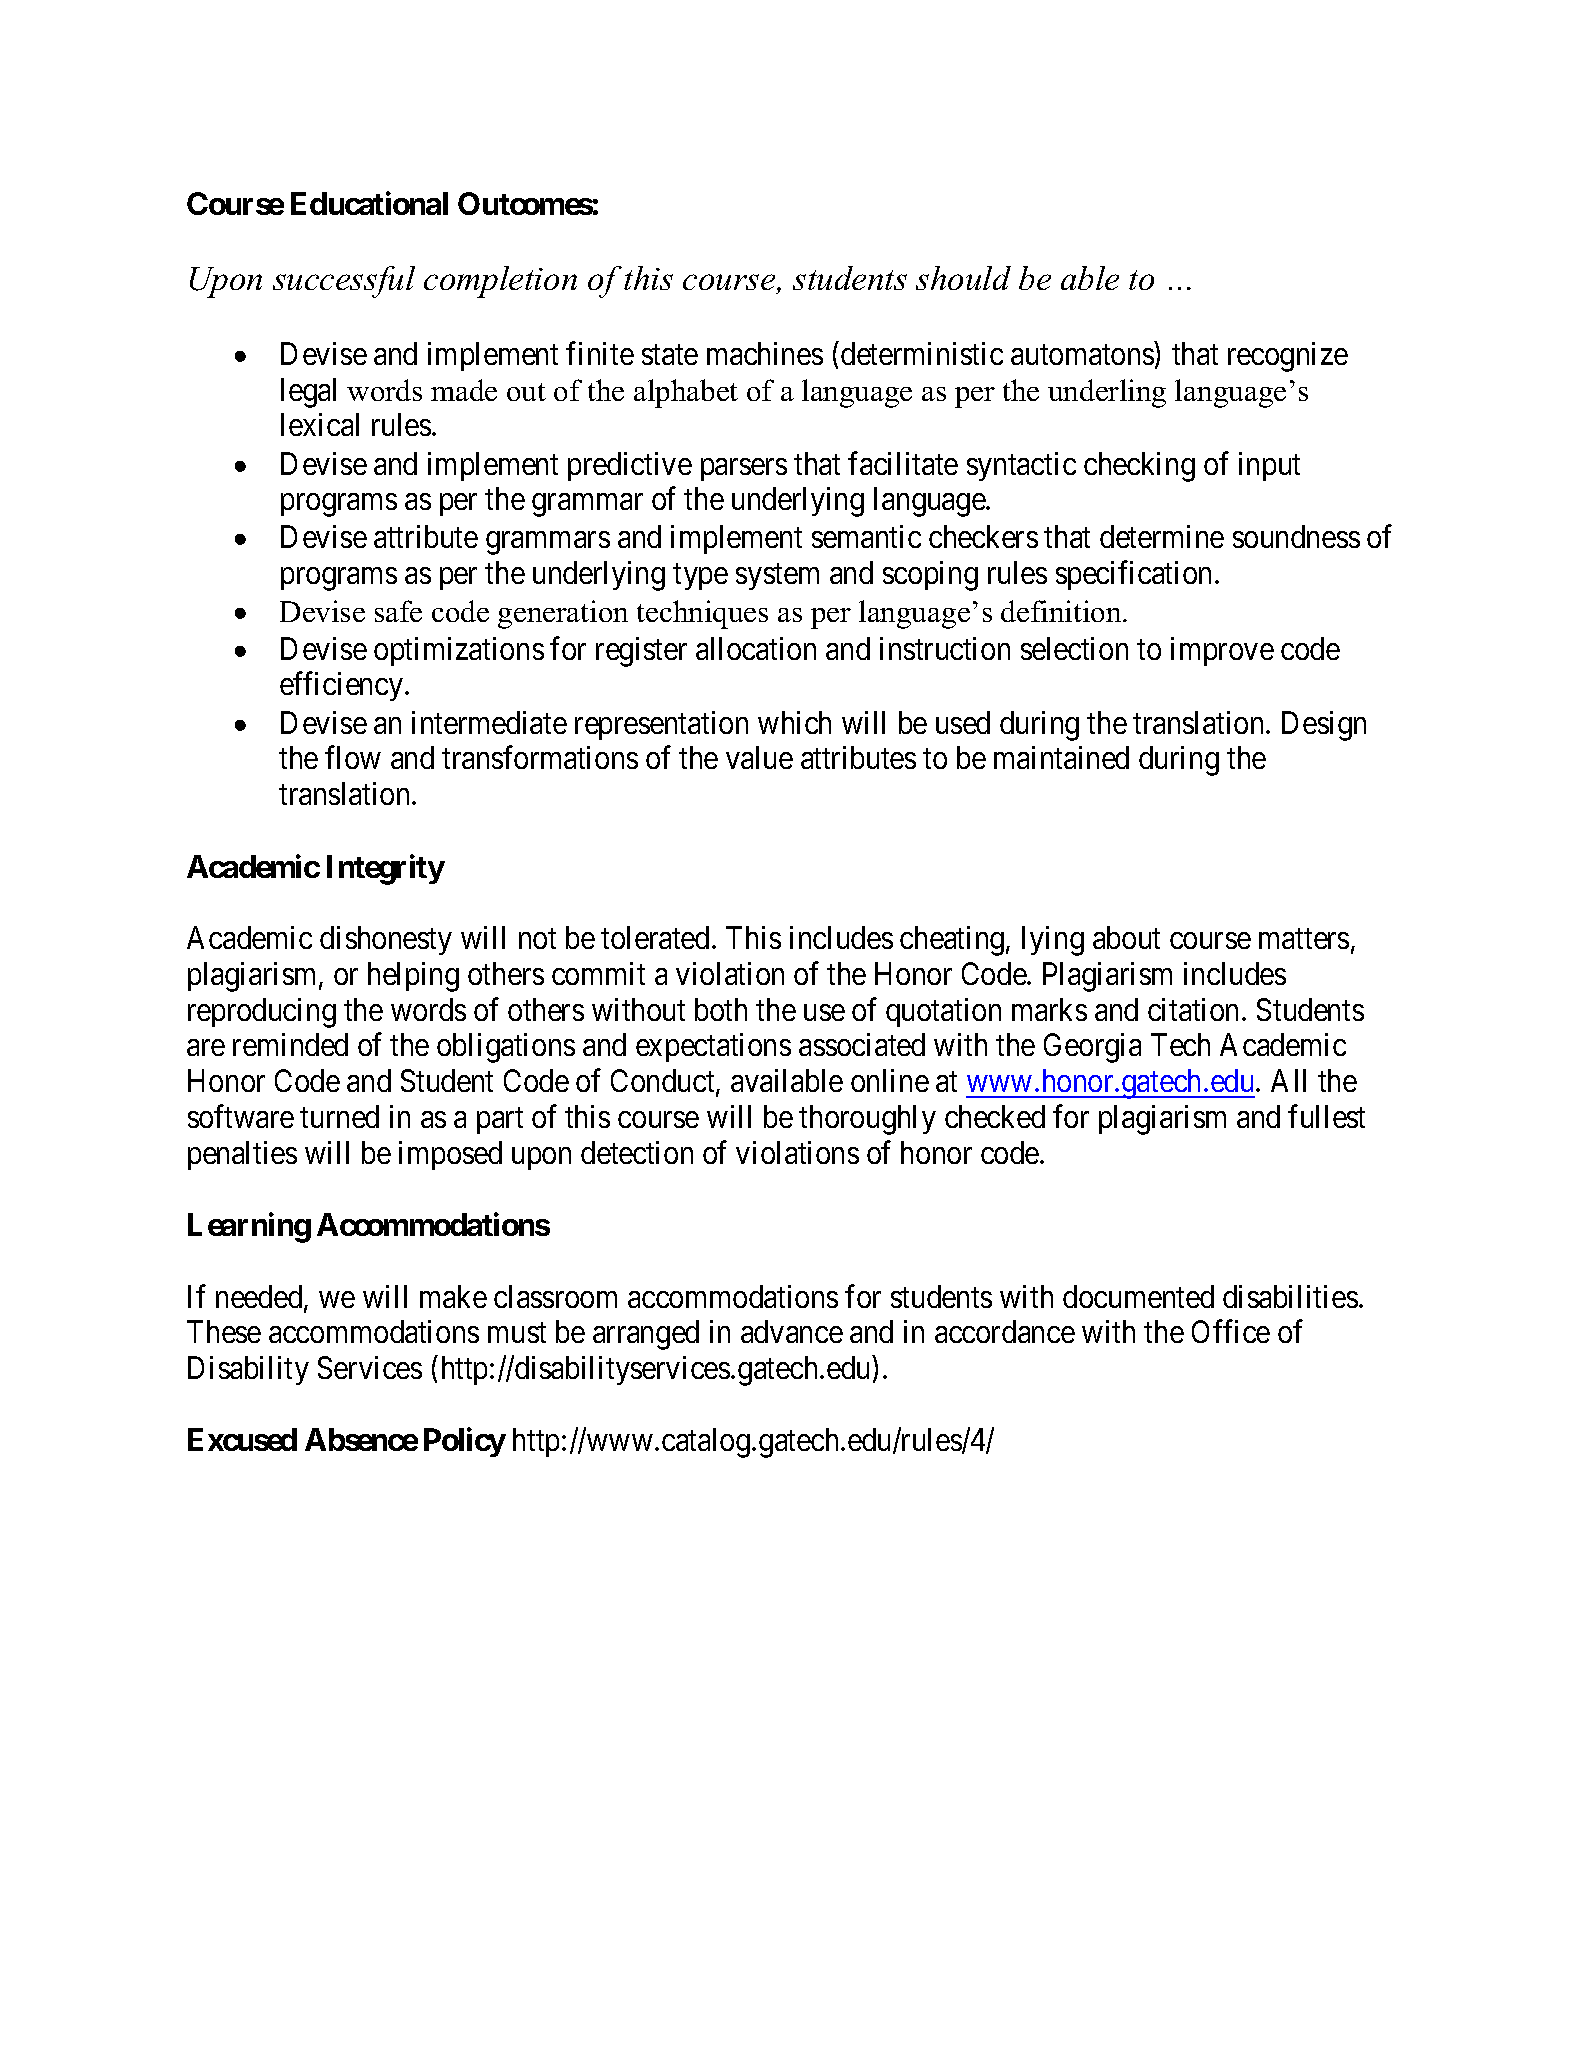 The height and width of the page is (2052, 1585). What do you see at coordinates (1231, 1331) in the page?
I see `Office` at bounding box center [1231, 1331].
